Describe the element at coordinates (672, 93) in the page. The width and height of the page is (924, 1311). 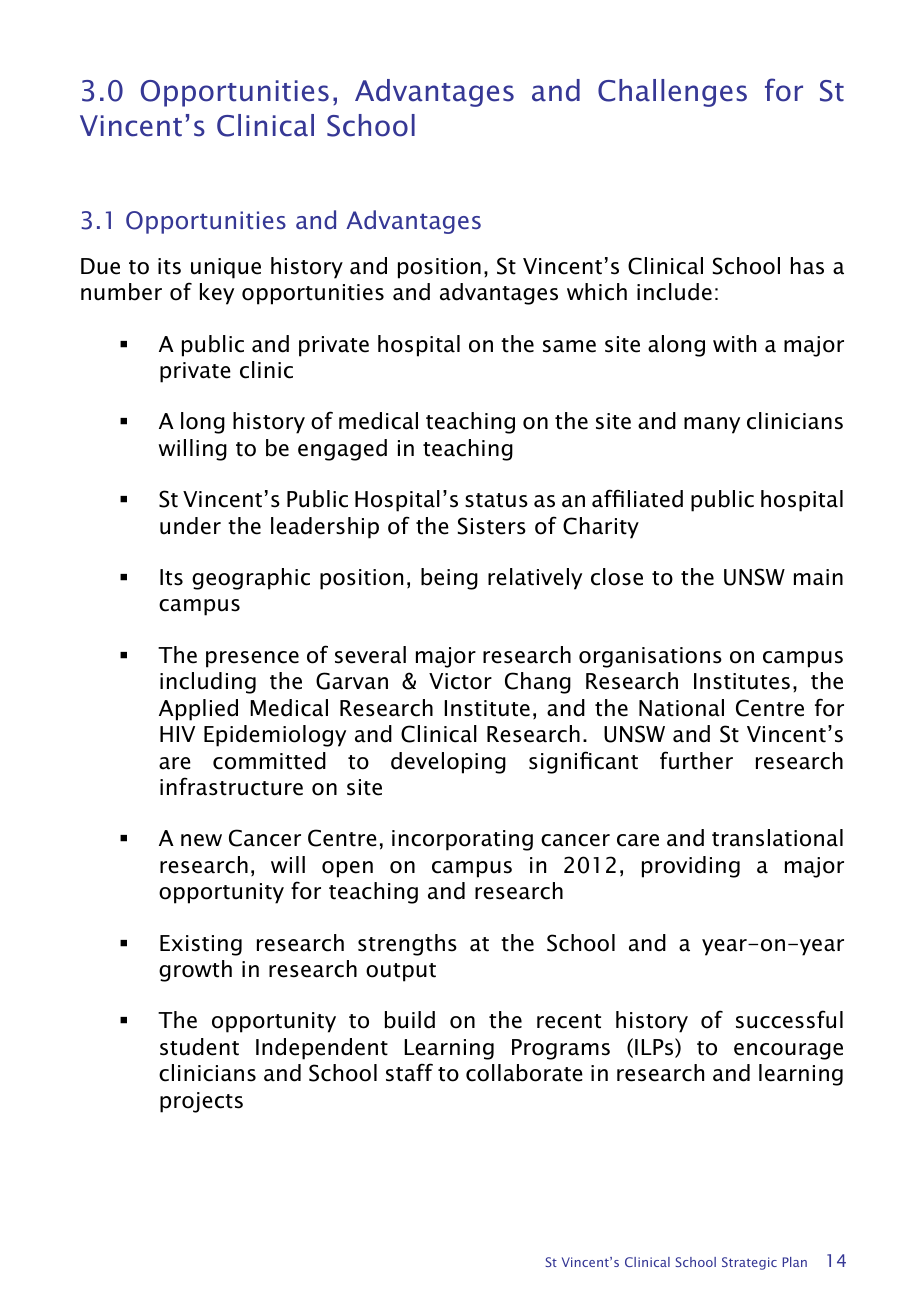
I see `Challenges` at that location.
